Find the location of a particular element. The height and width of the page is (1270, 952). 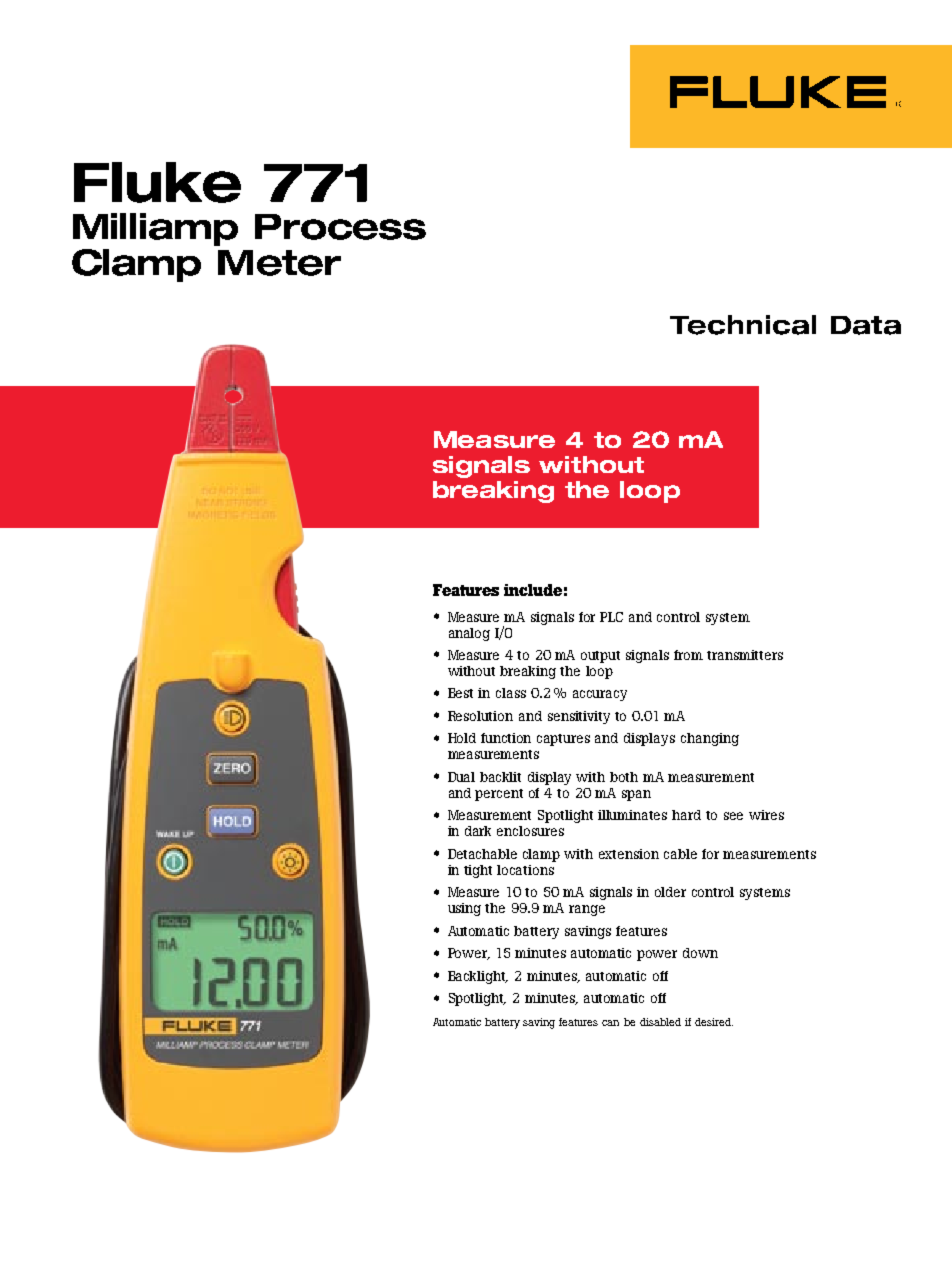

can is located at coordinates (610, 1023).
